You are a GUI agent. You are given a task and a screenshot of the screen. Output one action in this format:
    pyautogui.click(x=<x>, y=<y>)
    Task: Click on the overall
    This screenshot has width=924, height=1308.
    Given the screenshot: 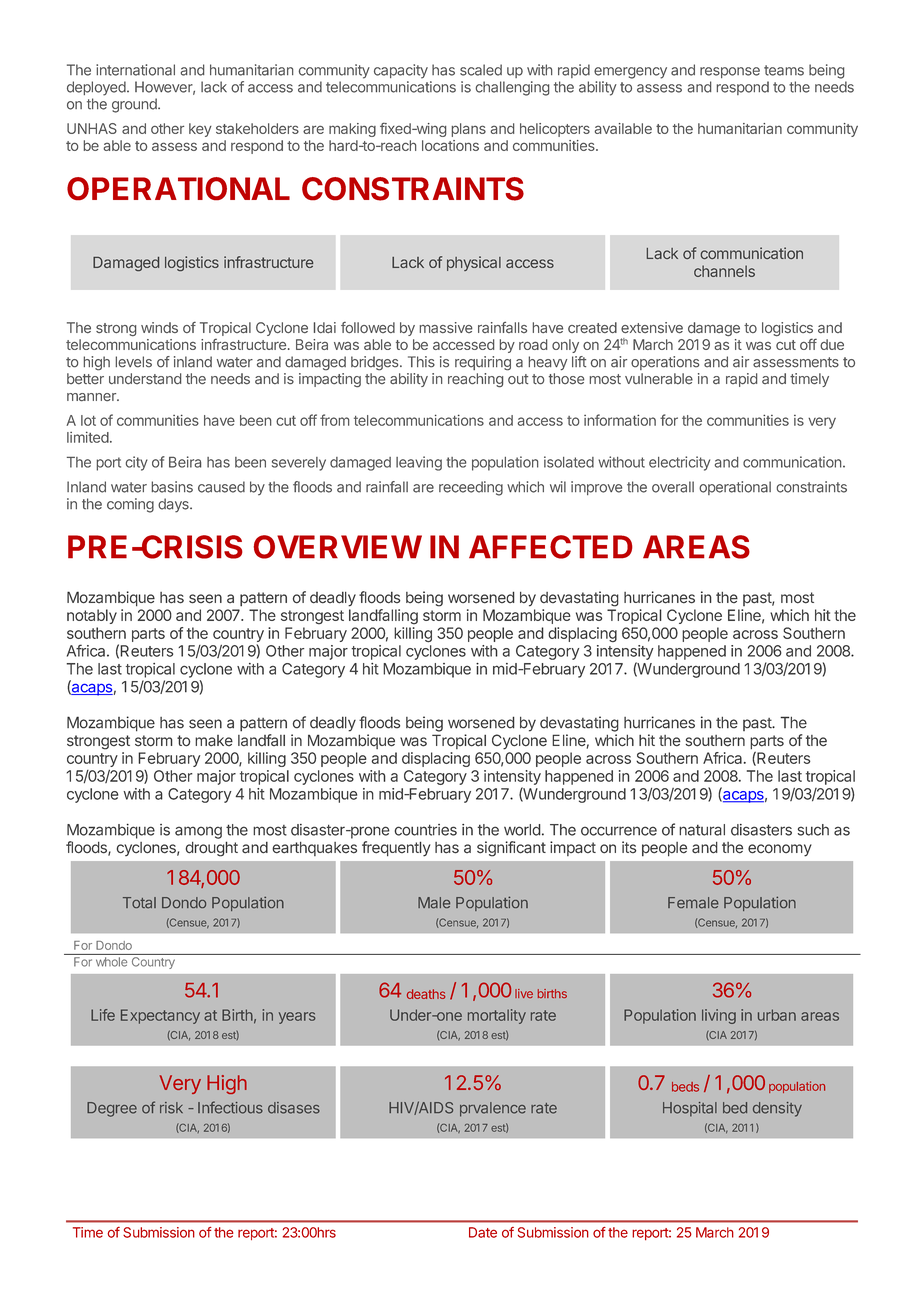 What is the action you would take?
    pyautogui.click(x=673, y=487)
